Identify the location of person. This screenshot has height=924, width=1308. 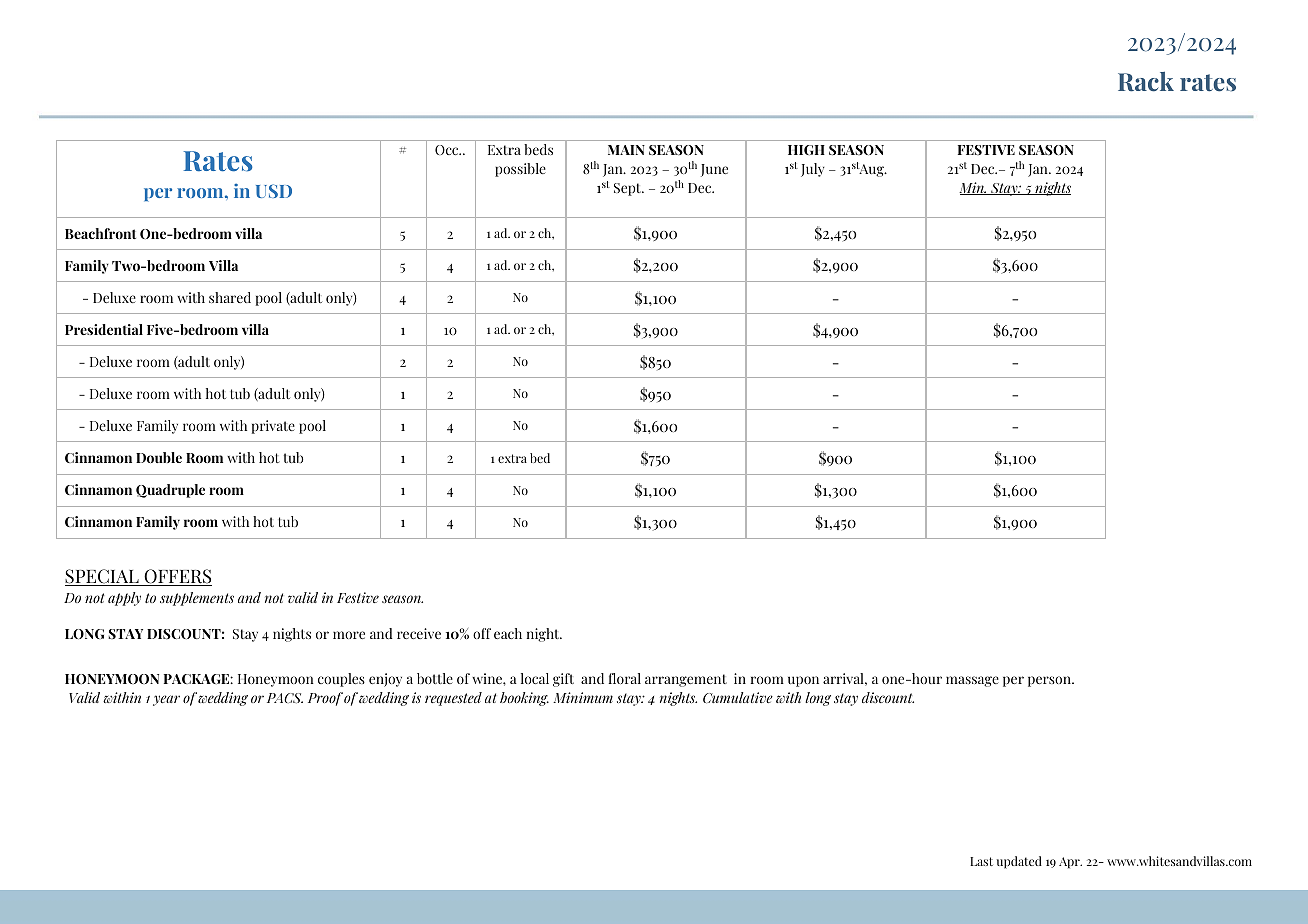
(1050, 681).
